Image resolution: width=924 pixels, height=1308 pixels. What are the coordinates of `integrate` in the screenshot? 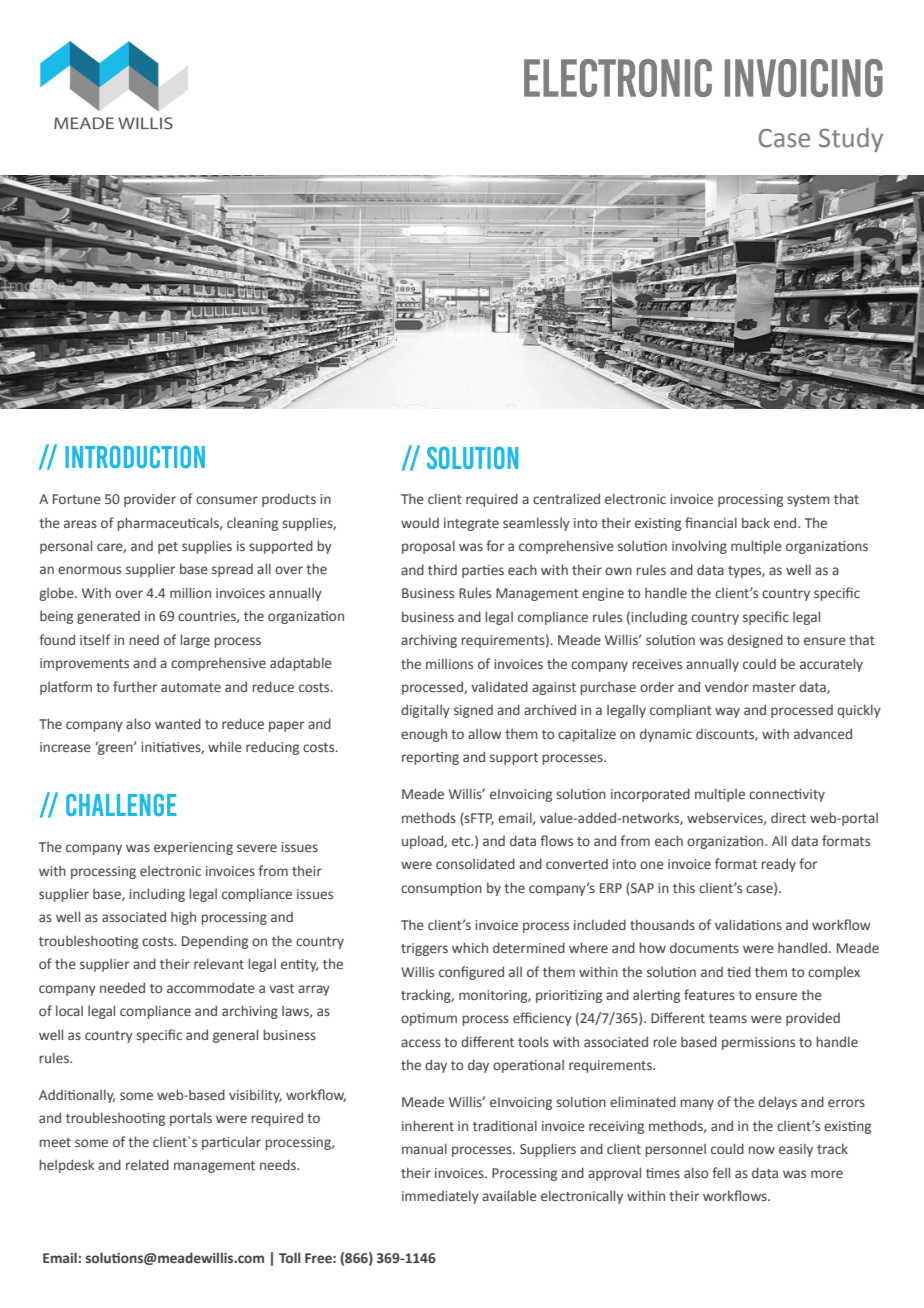 It's located at (471, 524).
